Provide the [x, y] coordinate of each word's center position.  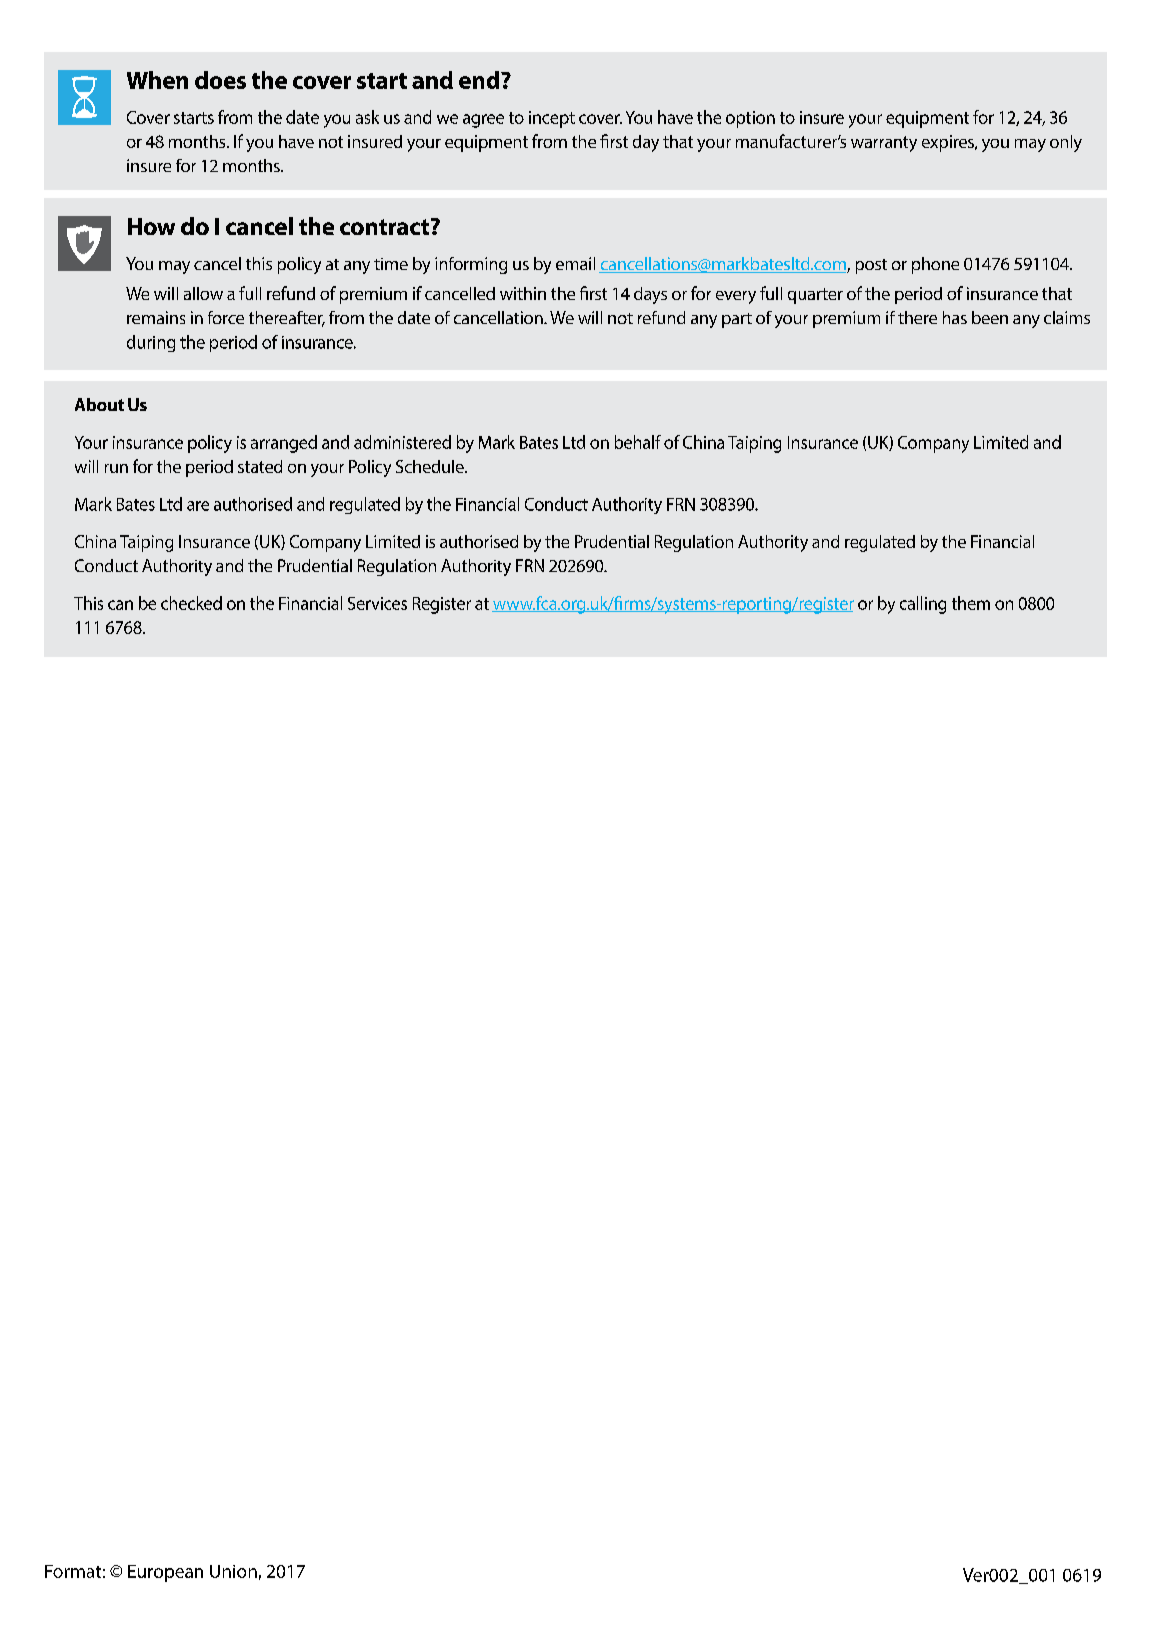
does [220, 80]
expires [949, 143]
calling [923, 605]
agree [483, 121]
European [165, 1573]
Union [233, 1571]
